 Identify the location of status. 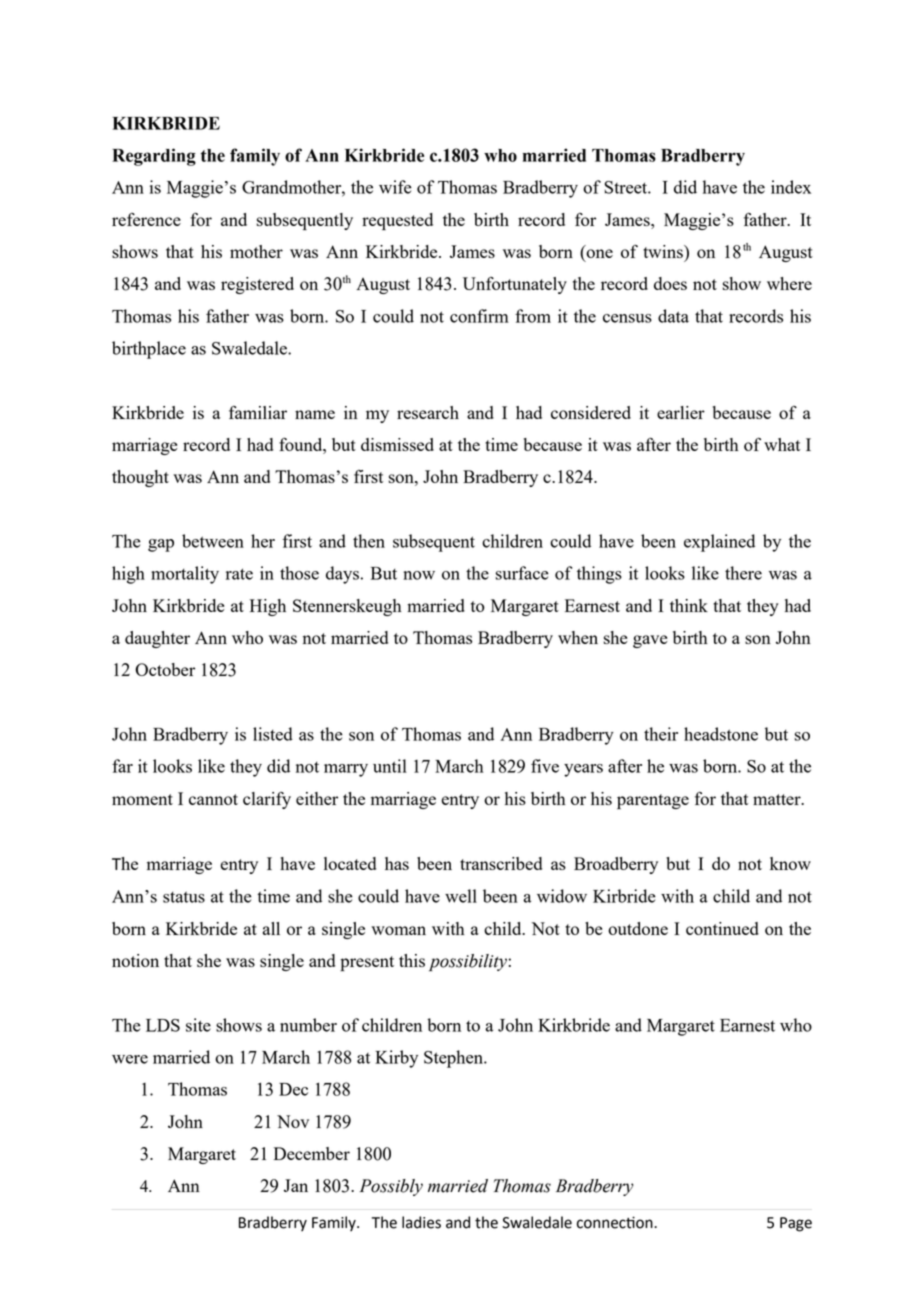
(184, 897).
